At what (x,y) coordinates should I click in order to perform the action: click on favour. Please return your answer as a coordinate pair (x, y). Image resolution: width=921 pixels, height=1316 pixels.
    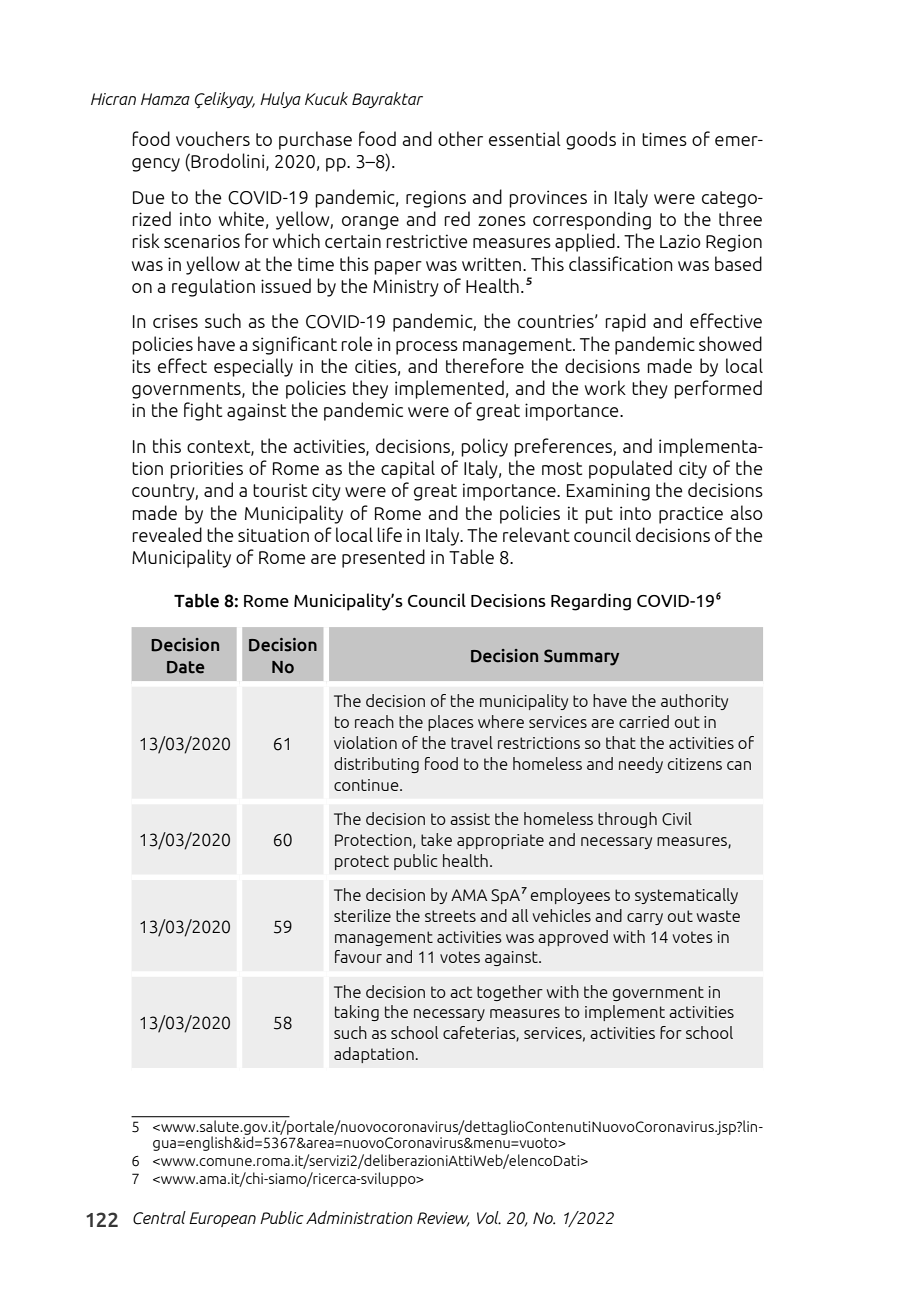
    Looking at the image, I should click on (358, 956).
